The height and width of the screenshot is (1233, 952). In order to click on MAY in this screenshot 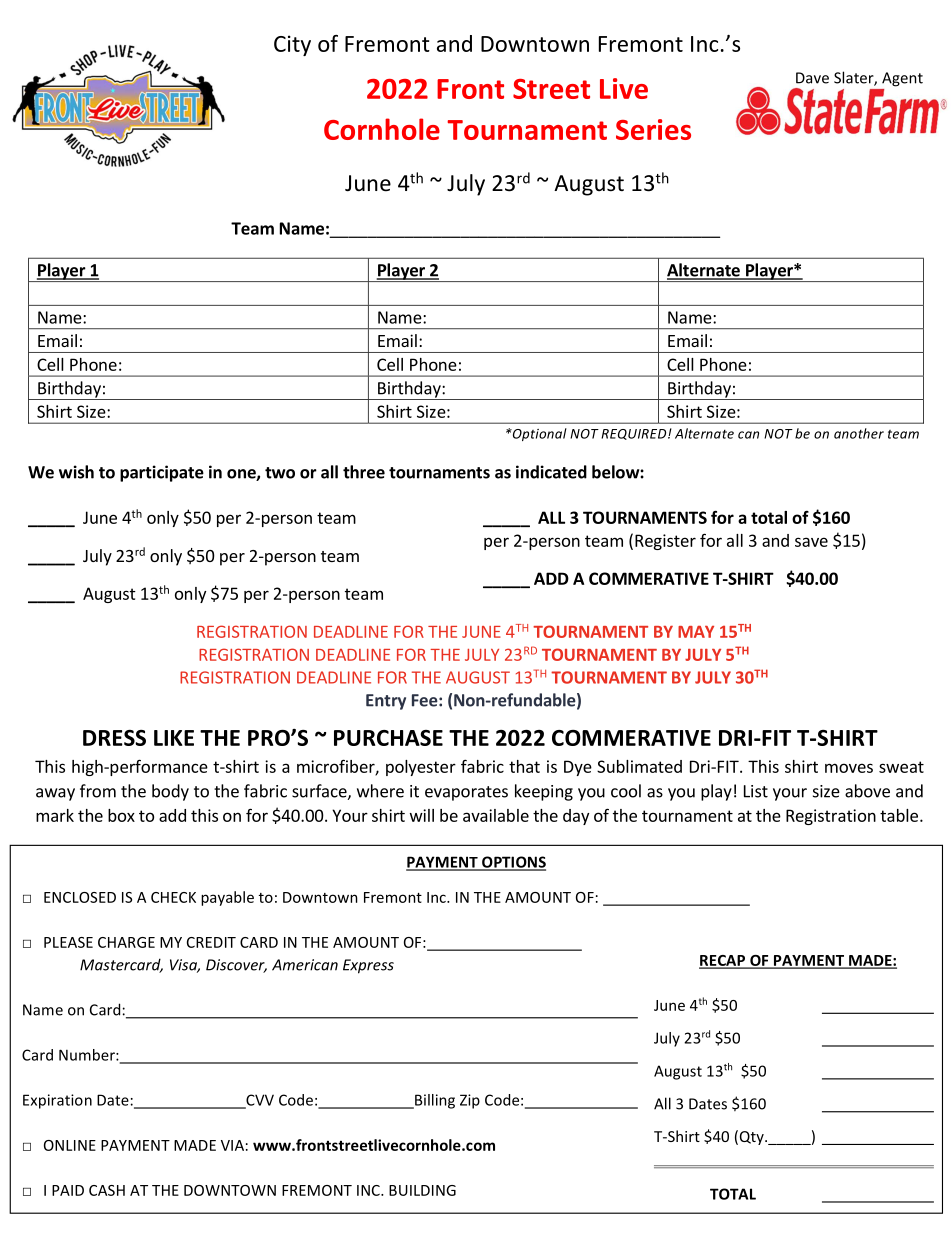, I will do `click(696, 632)`.
